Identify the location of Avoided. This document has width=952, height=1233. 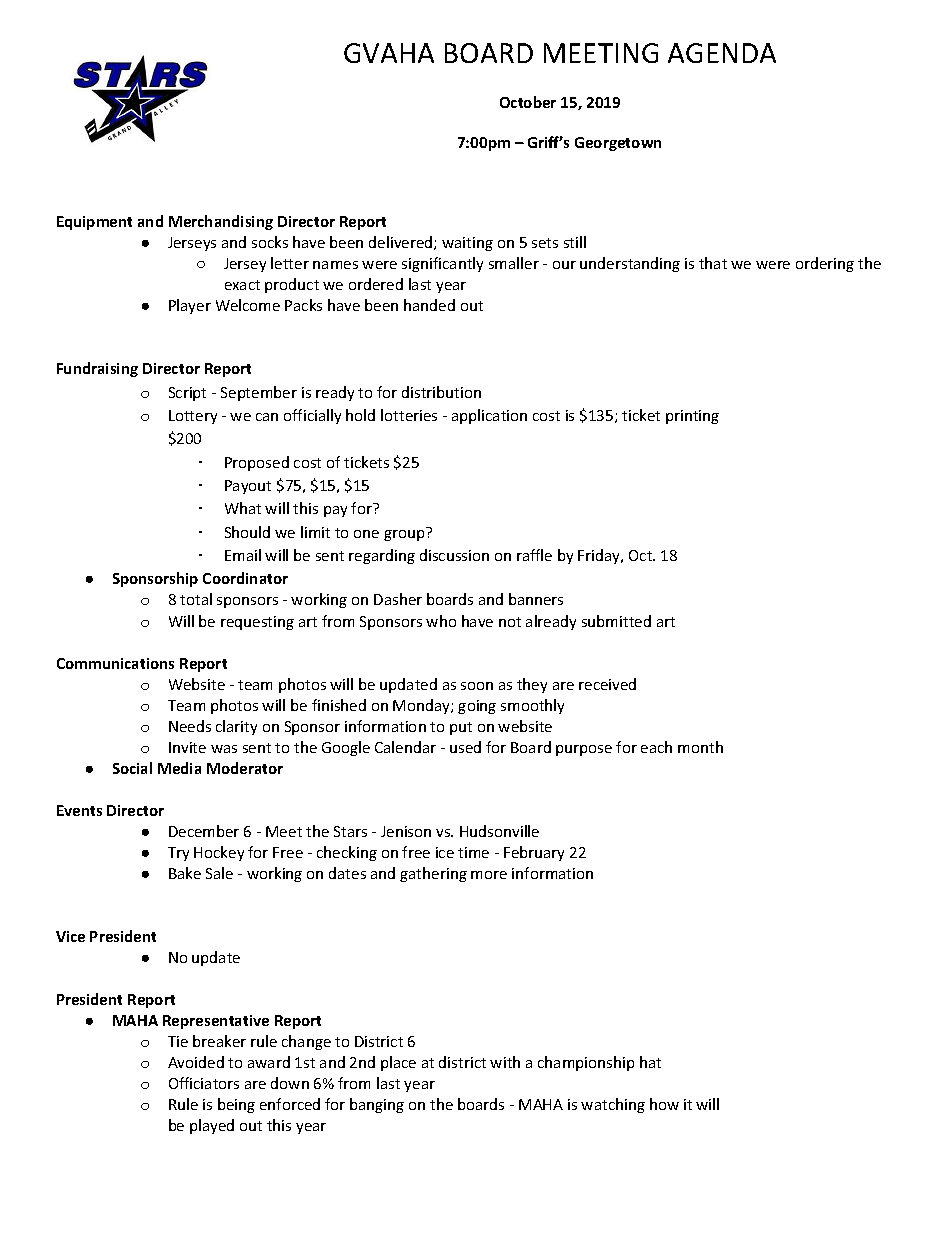
(196, 1062).
